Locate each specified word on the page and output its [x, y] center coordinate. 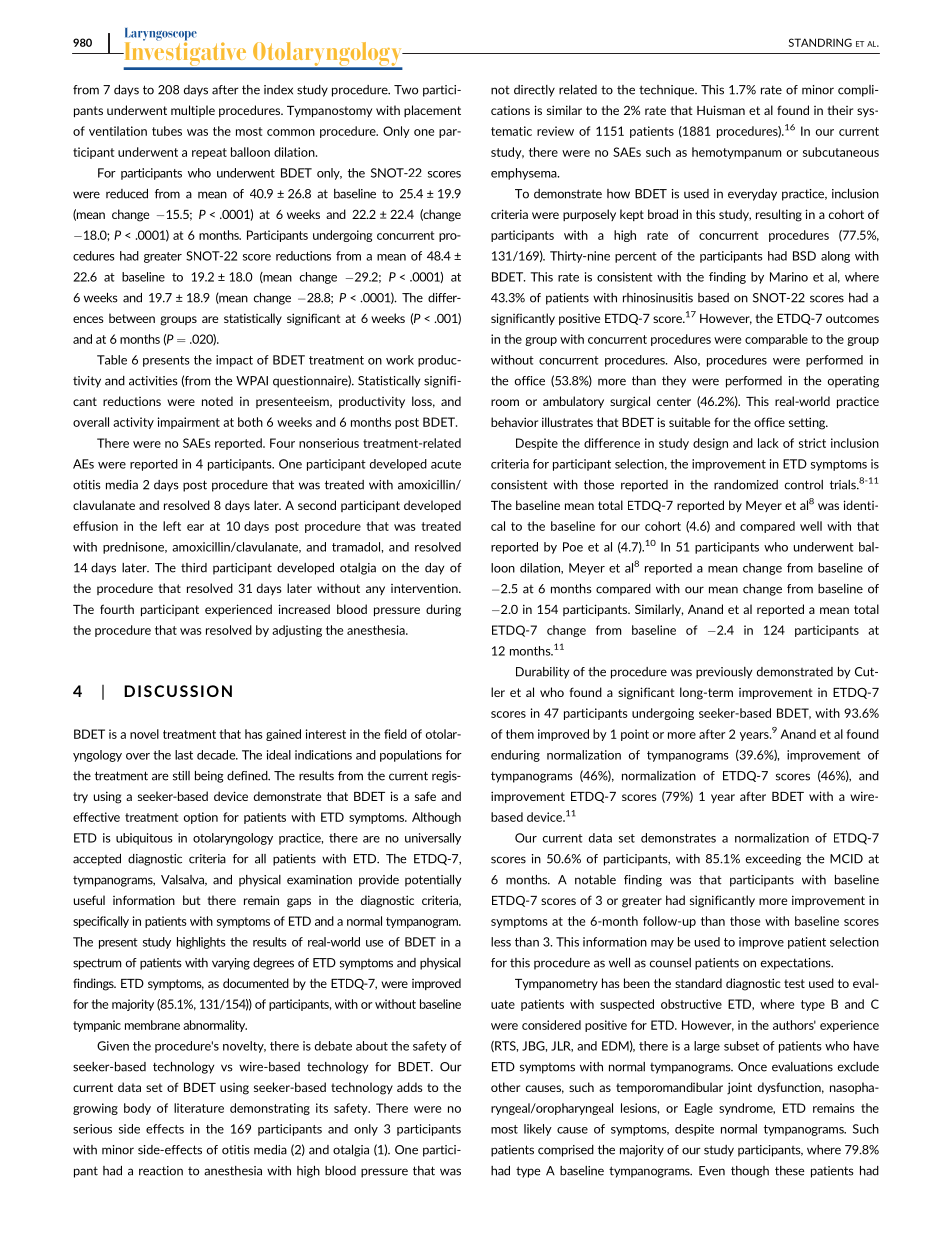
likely [538, 1130]
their [840, 110]
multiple [193, 111]
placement [432, 111]
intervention [425, 588]
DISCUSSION [178, 691]
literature [199, 1108]
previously [724, 673]
